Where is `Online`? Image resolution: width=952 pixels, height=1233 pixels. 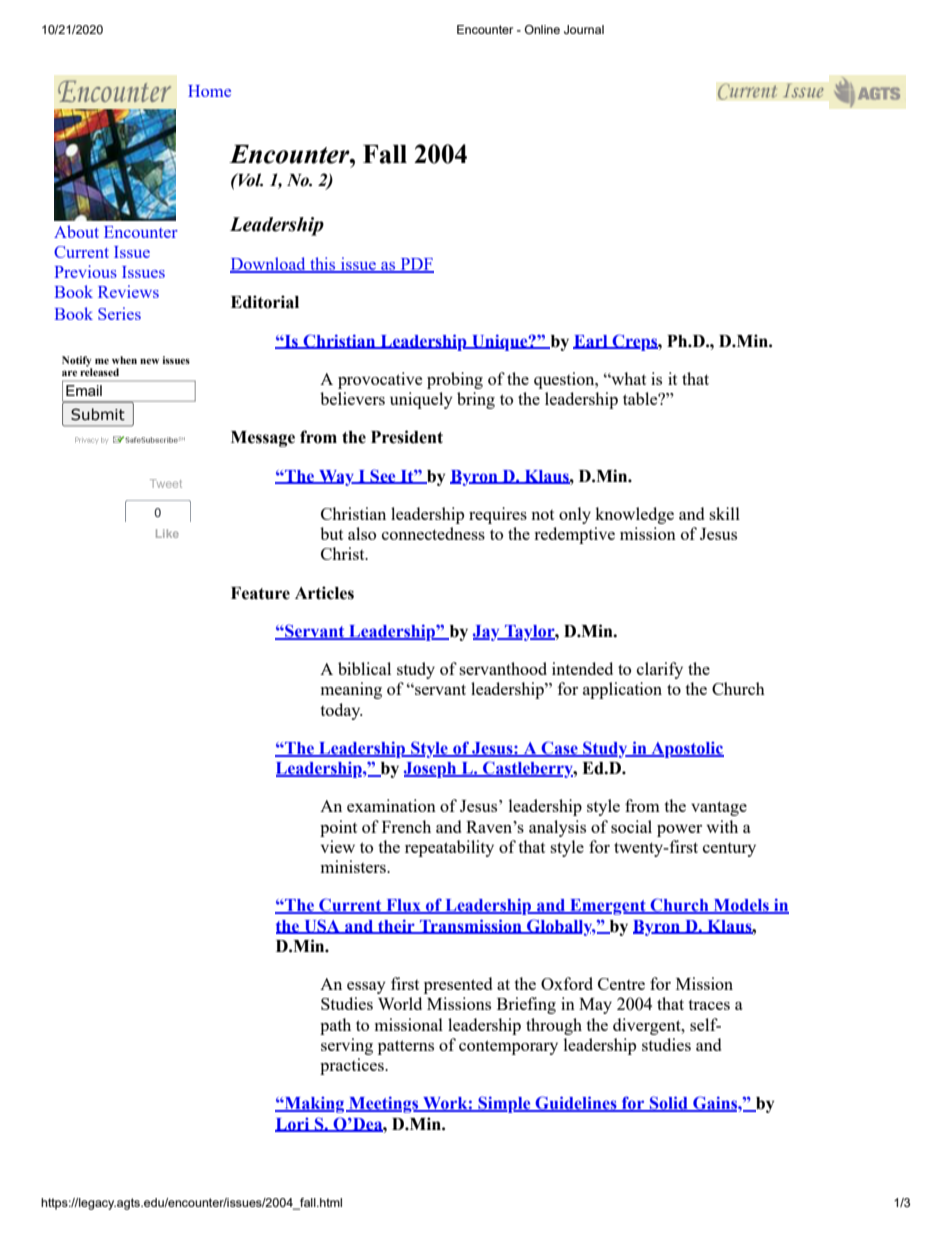
Online is located at coordinates (542, 29).
